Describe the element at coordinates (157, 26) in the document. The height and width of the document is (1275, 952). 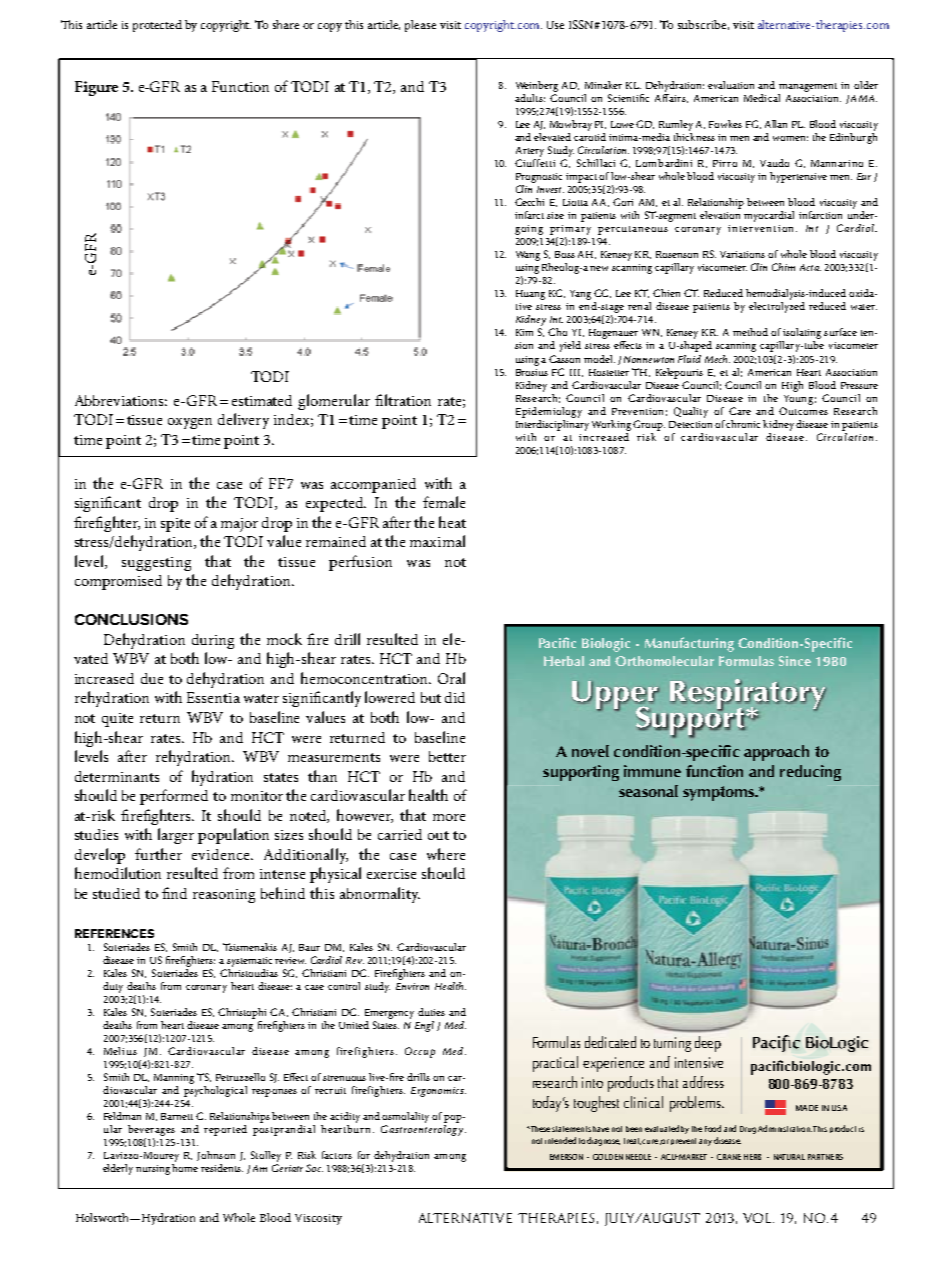
I see `protected` at that location.
